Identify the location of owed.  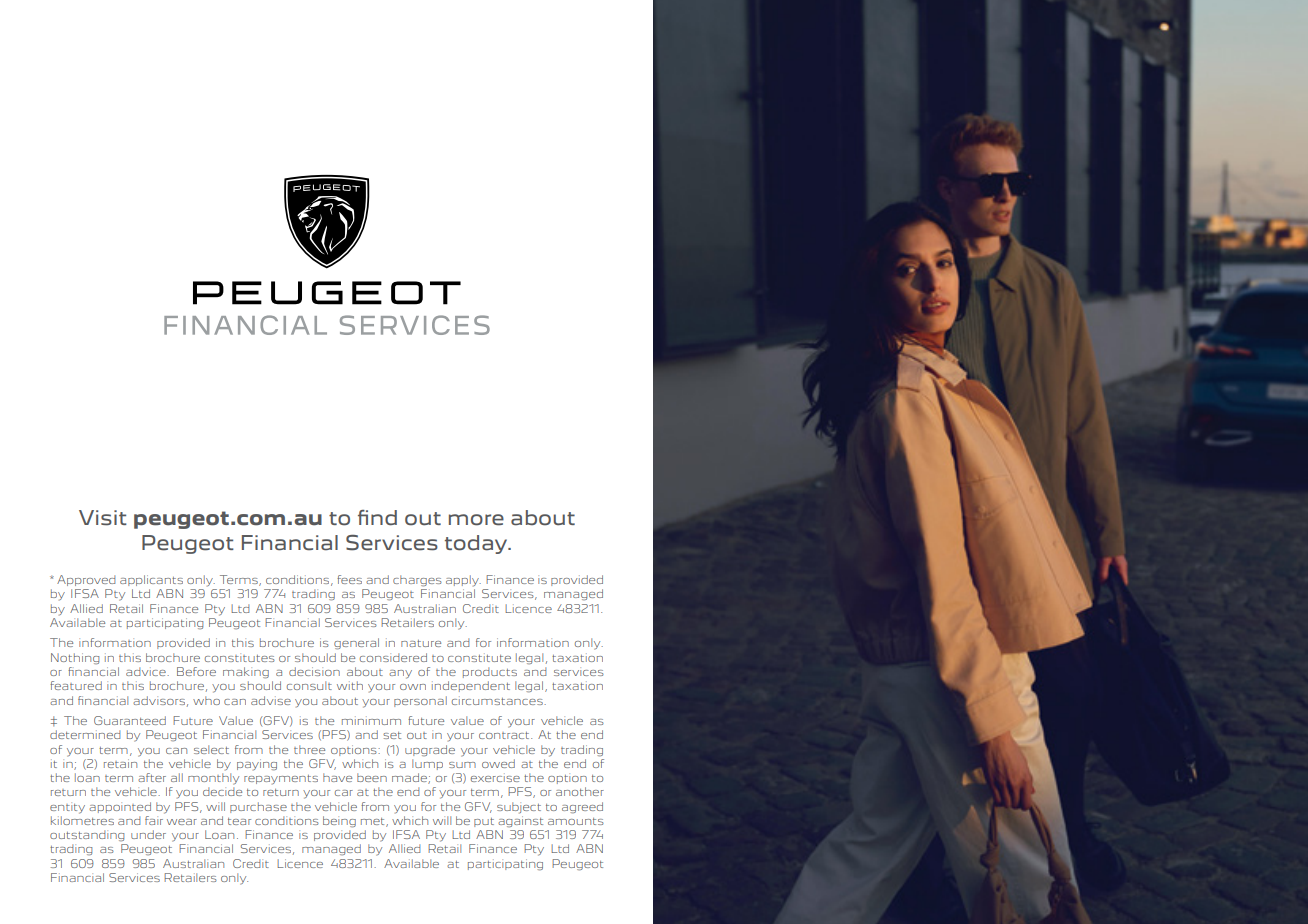
(498, 763).
